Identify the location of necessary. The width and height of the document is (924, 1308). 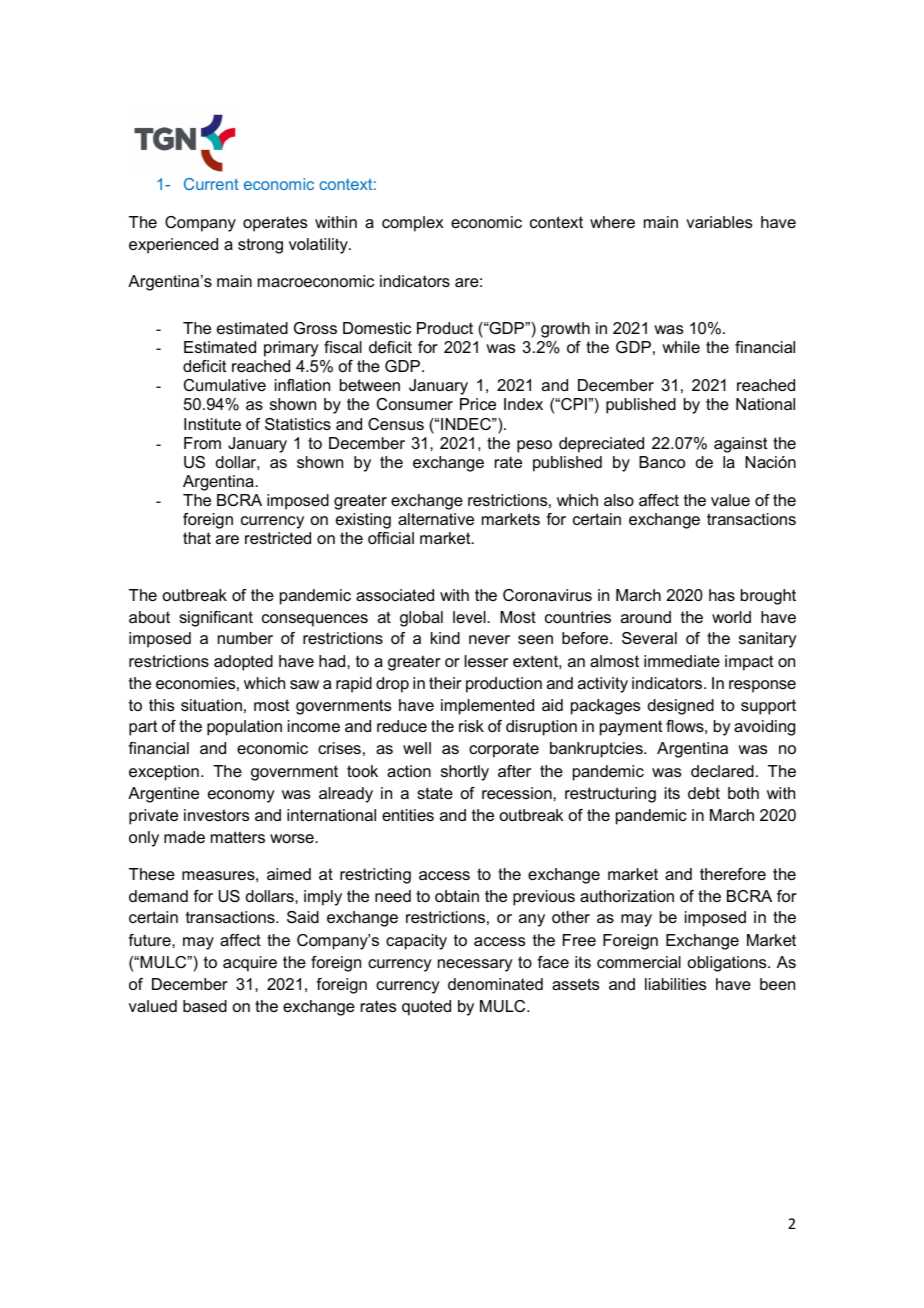
(475, 965).
